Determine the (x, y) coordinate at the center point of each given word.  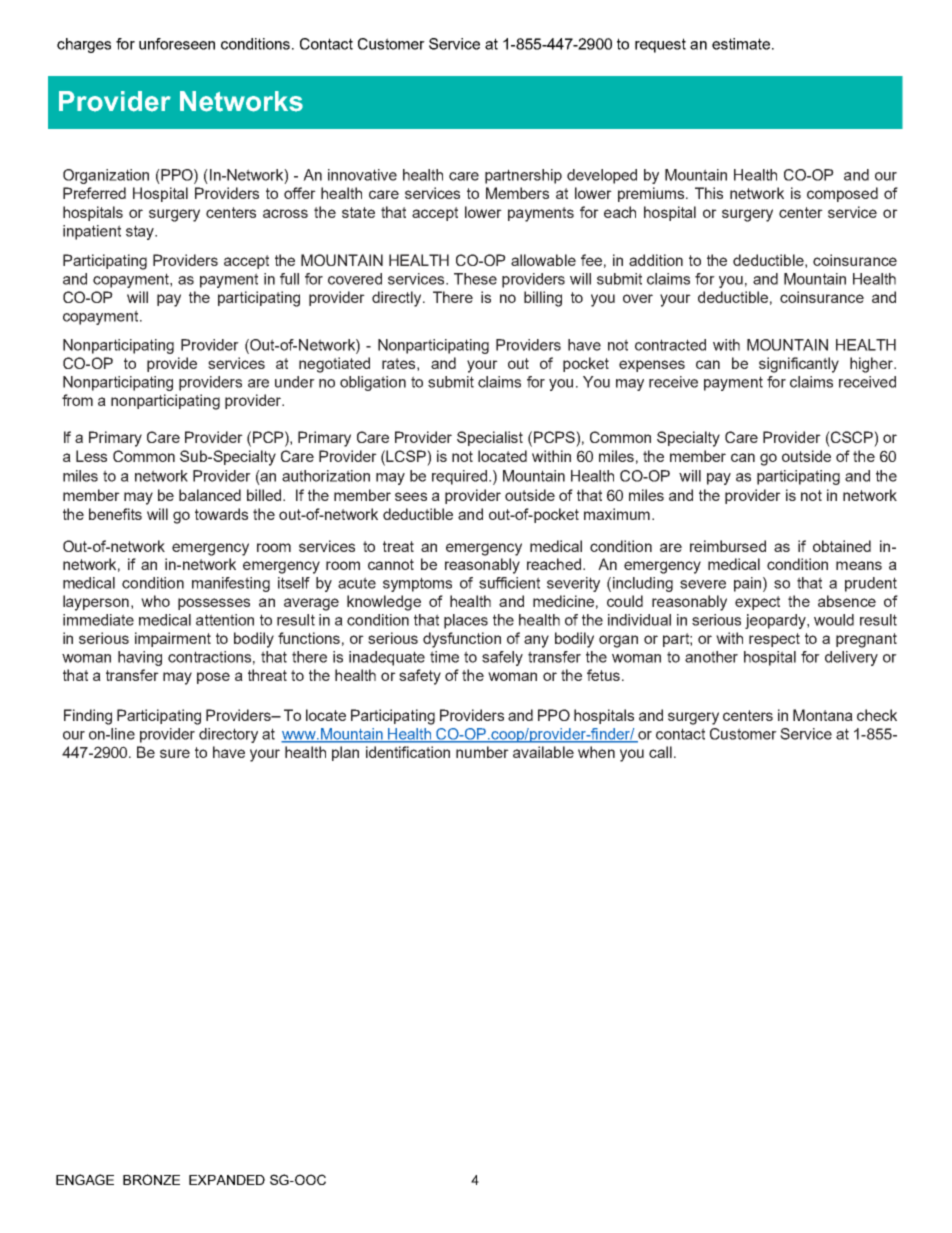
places (466, 621)
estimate (741, 44)
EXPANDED (227, 1180)
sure (175, 753)
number (482, 752)
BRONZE (151, 1179)
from (77, 400)
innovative (362, 175)
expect (757, 603)
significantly (799, 365)
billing (543, 299)
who (155, 601)
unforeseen (177, 44)
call (660, 752)
